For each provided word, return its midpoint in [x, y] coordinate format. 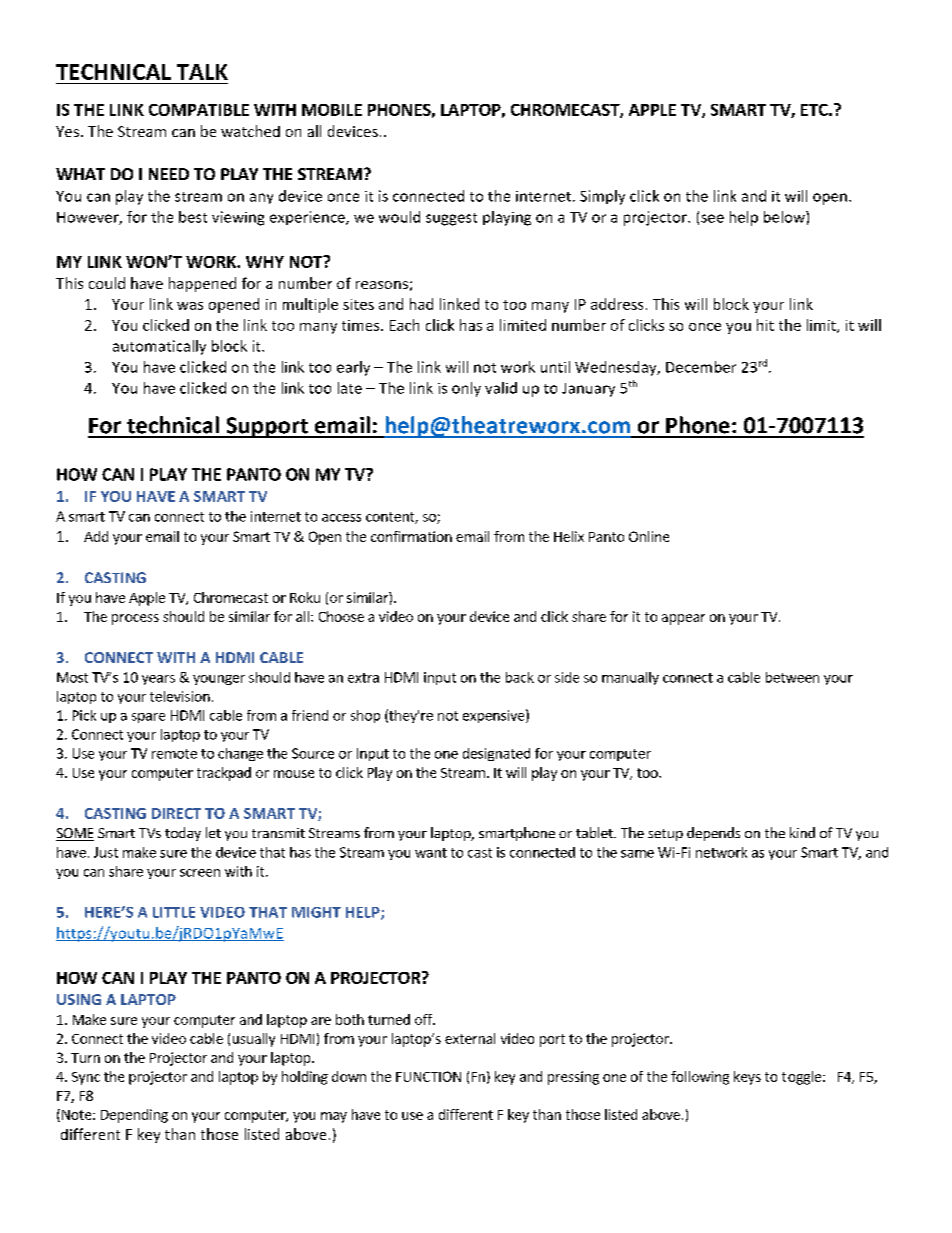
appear [683, 619]
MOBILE [332, 110]
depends [713, 834]
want [431, 853]
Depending [134, 1116]
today [183, 834]
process [135, 619]
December [701, 367]
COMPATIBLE [199, 110]
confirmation [411, 536]
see [712, 218]
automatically [159, 347]
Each [404, 325]
